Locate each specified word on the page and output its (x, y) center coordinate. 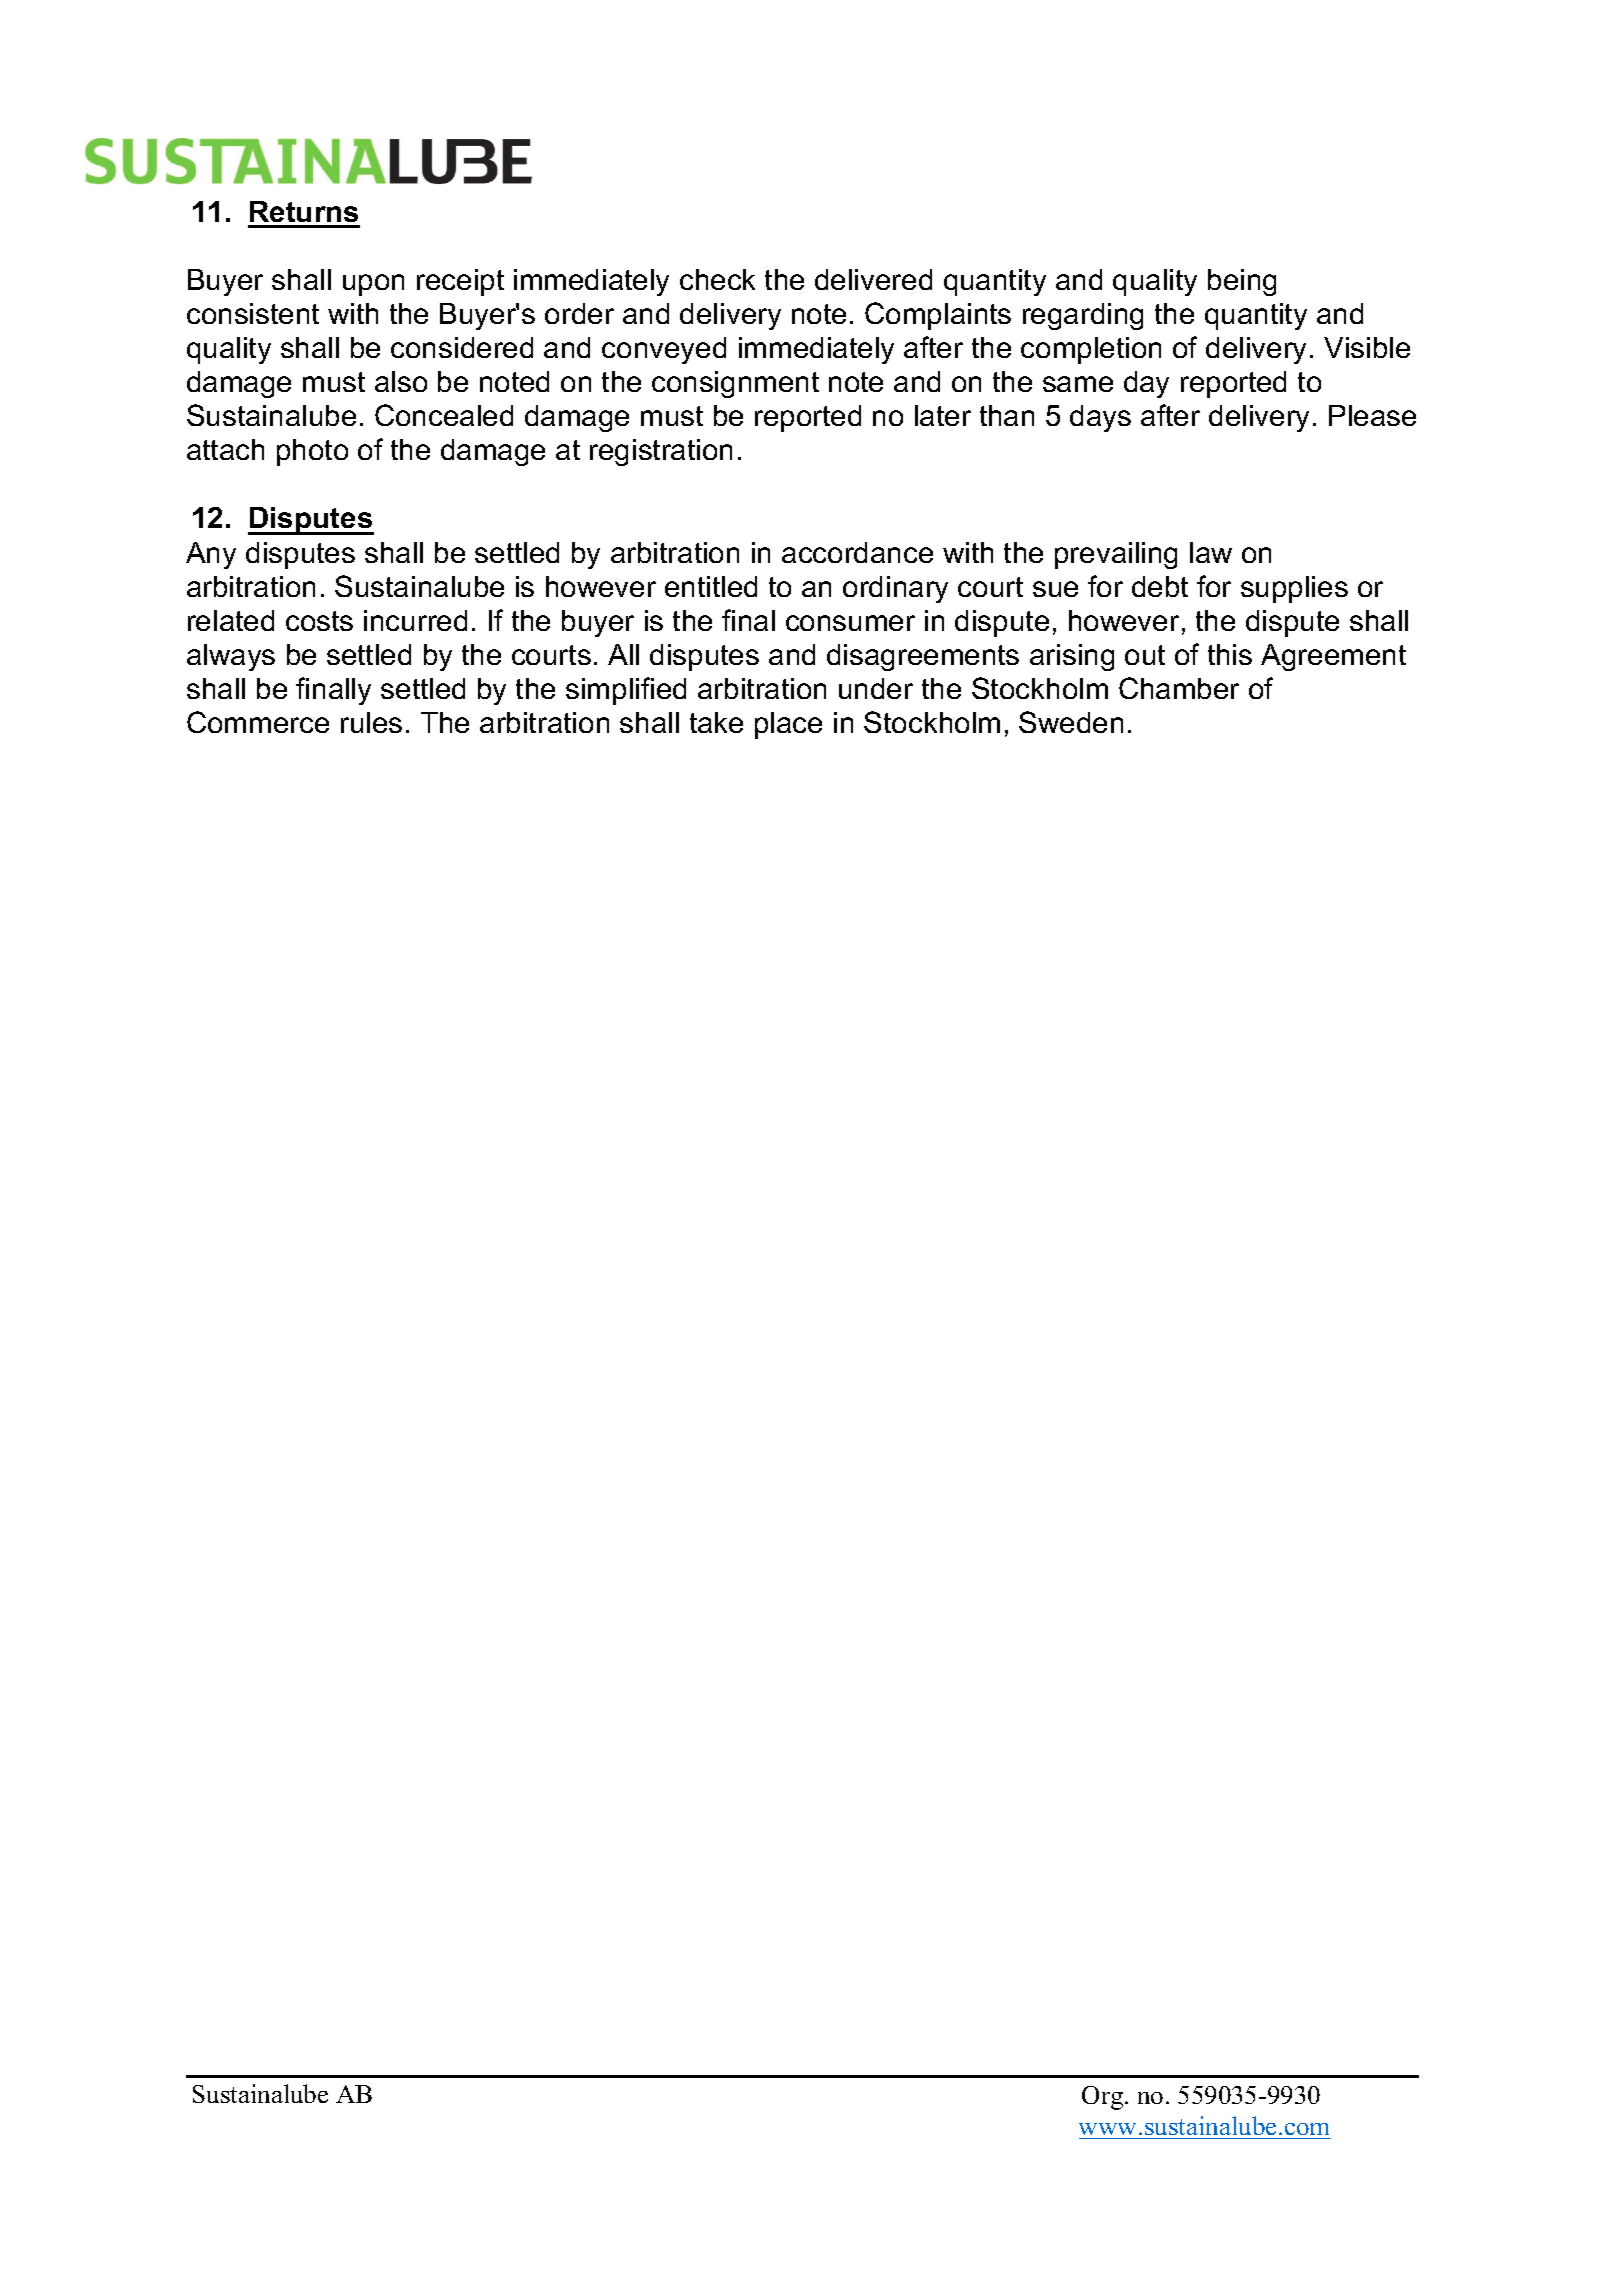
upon (373, 285)
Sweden (1071, 722)
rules (371, 722)
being (1242, 282)
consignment (735, 384)
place (788, 725)
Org (1104, 2098)
